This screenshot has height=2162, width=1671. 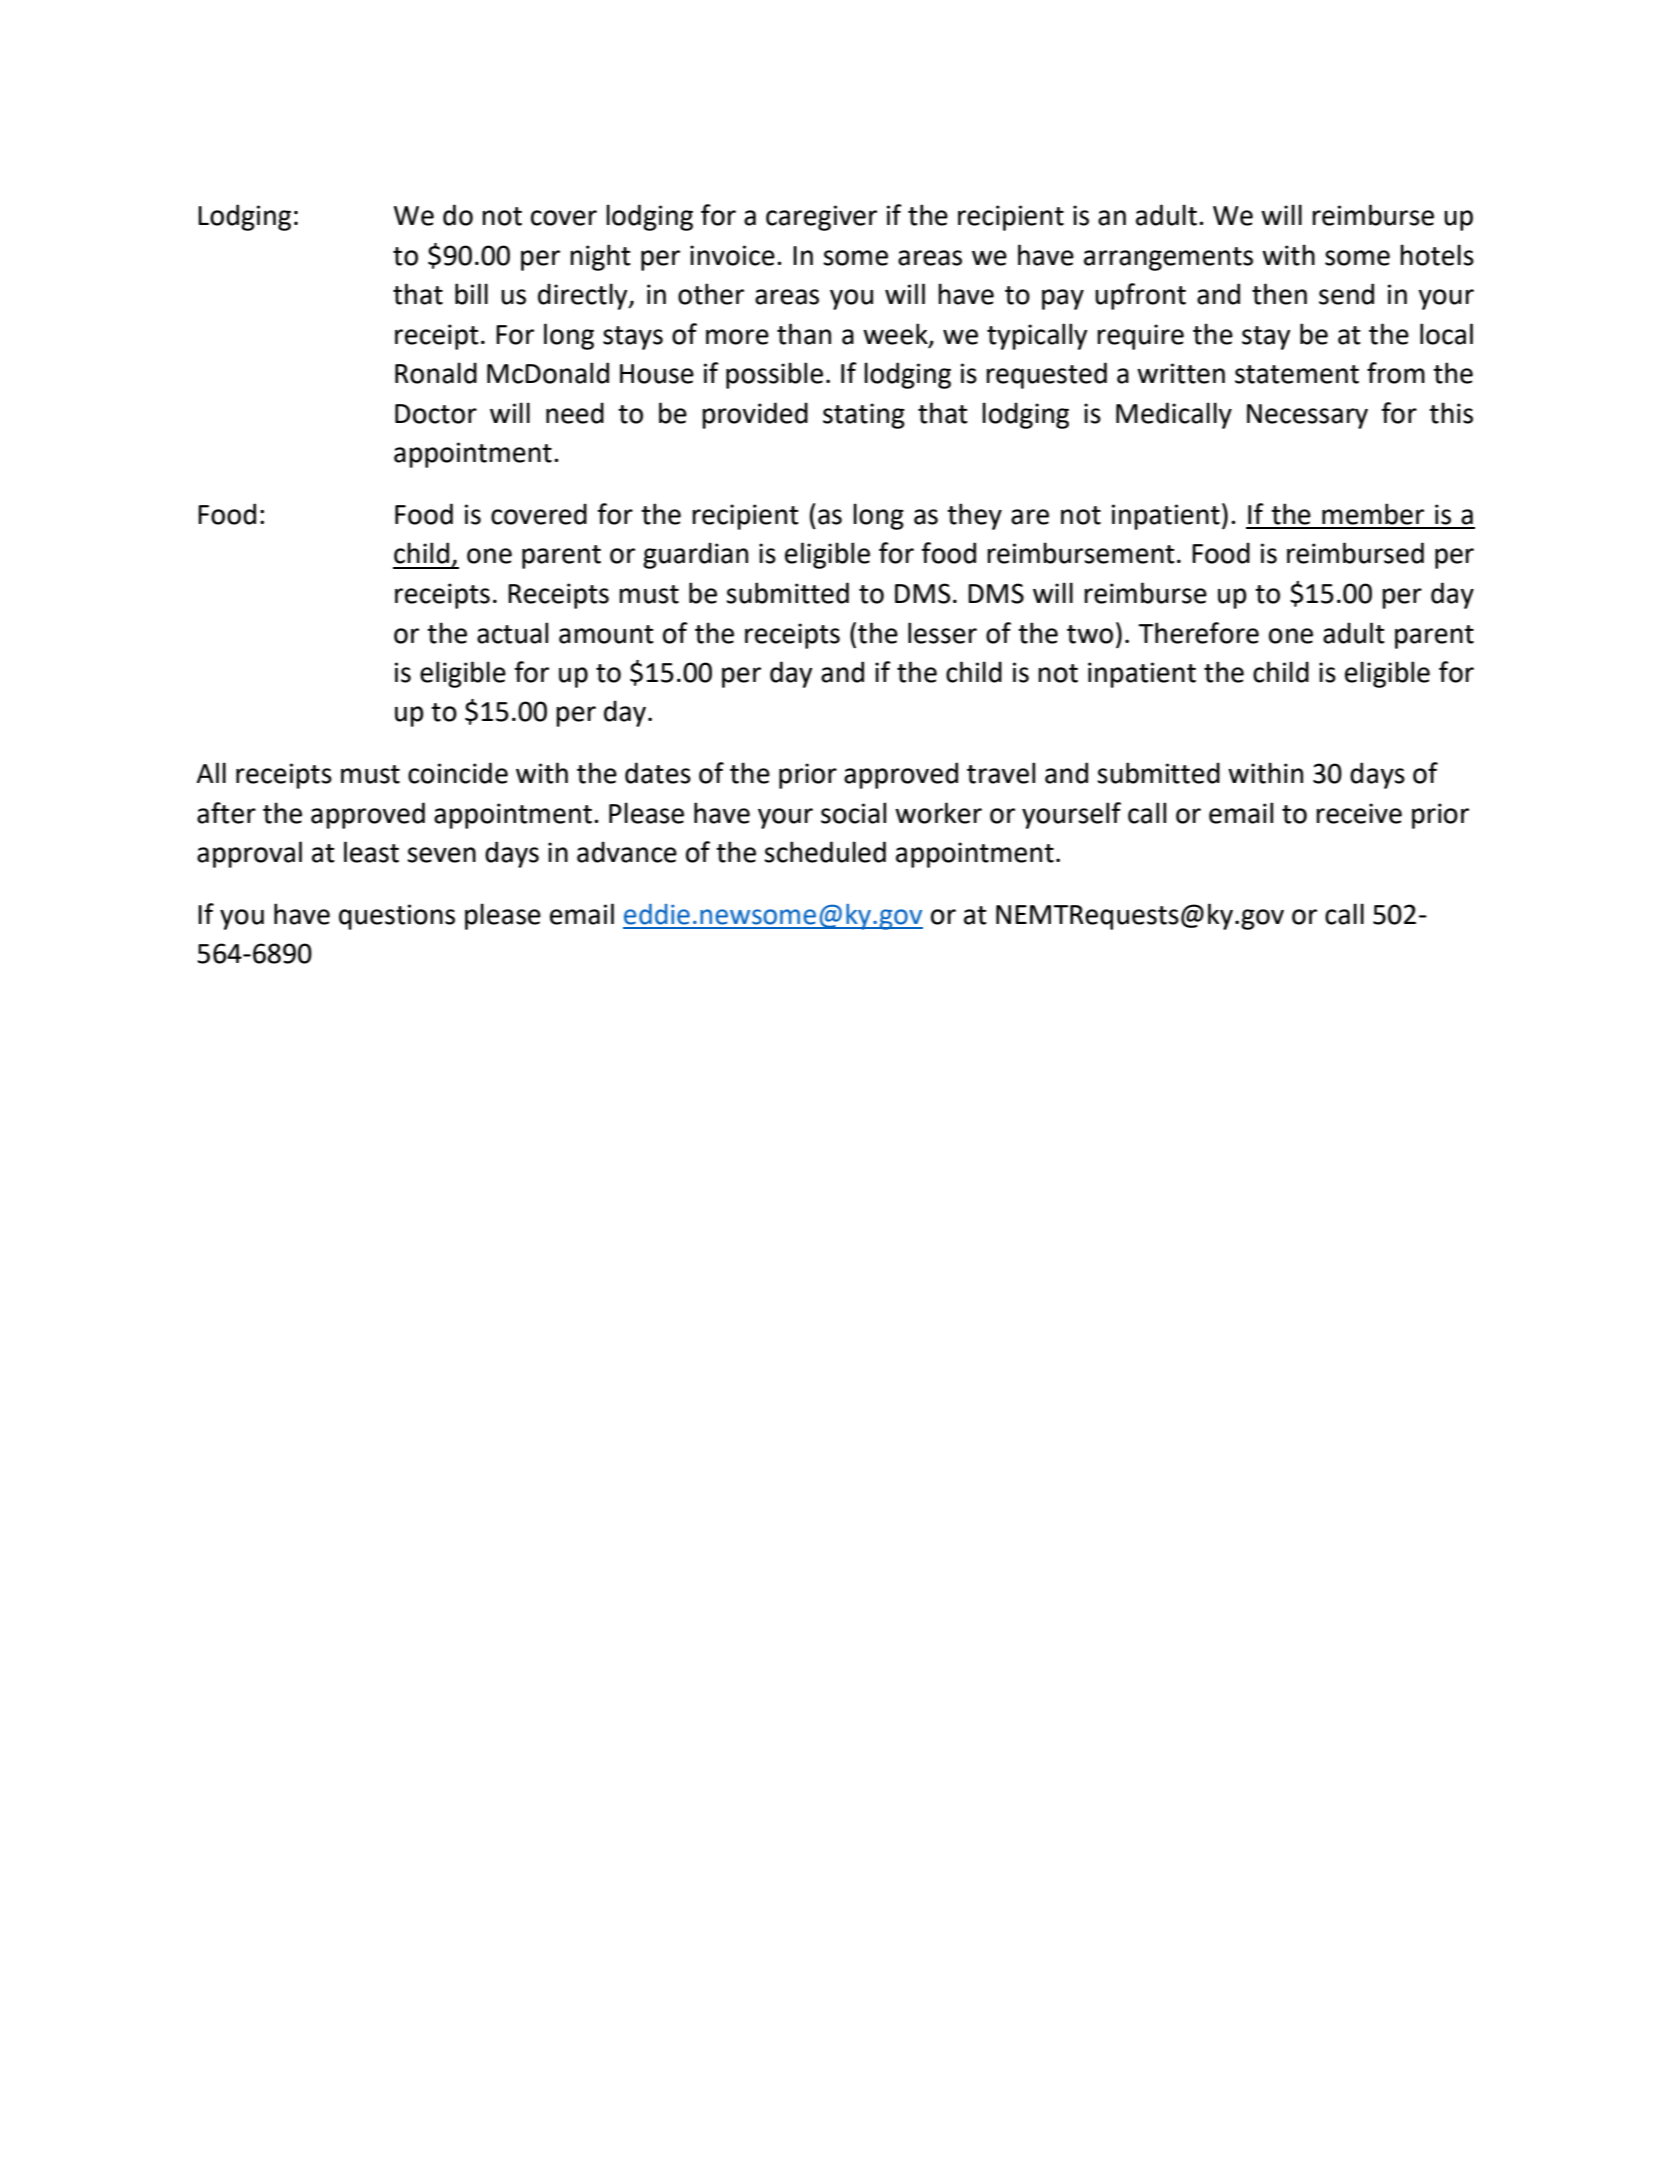 I want to click on hotels, so click(x=1437, y=255).
